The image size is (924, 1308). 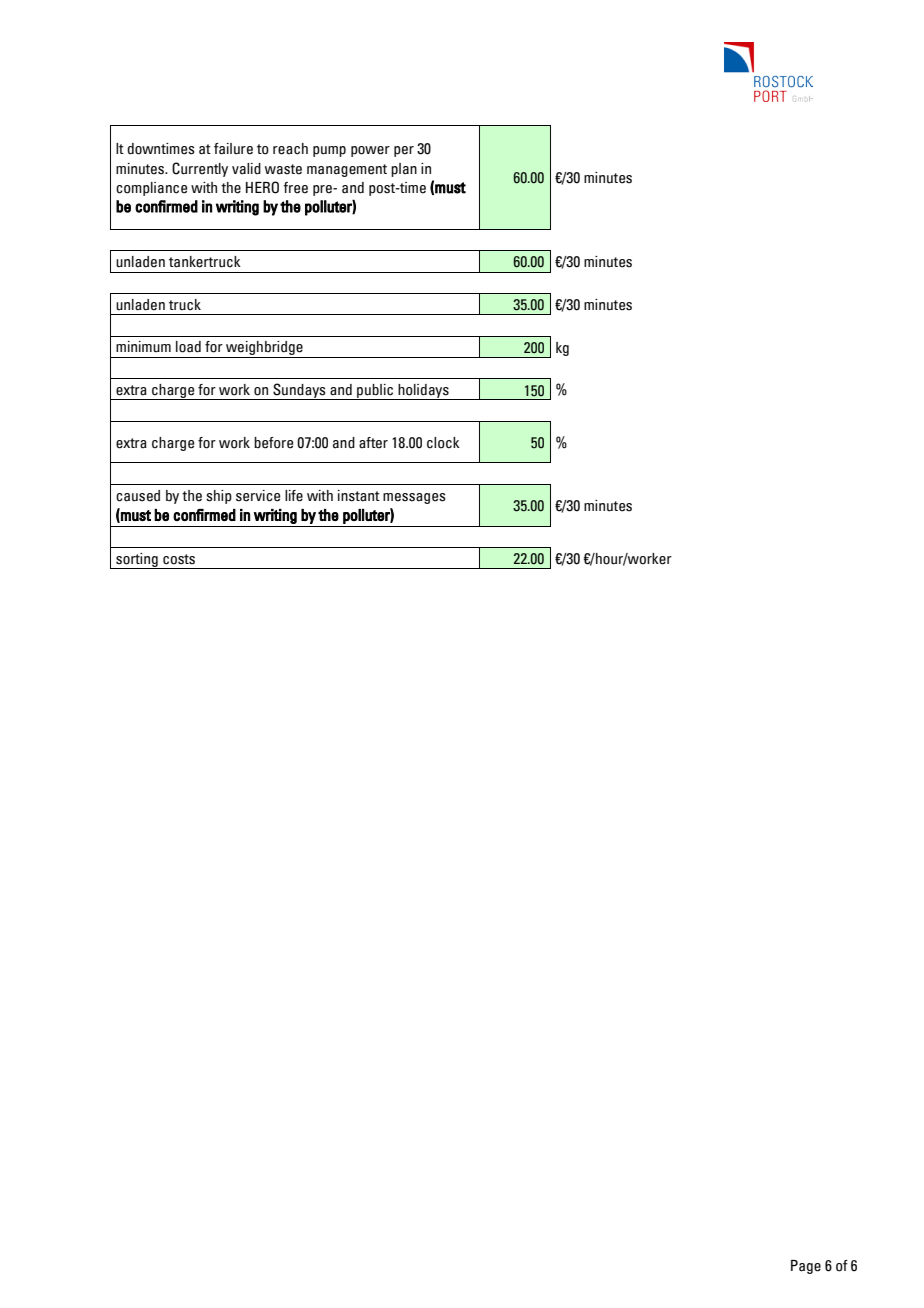 What do you see at coordinates (200, 169) in the page?
I see `Currently` at bounding box center [200, 169].
